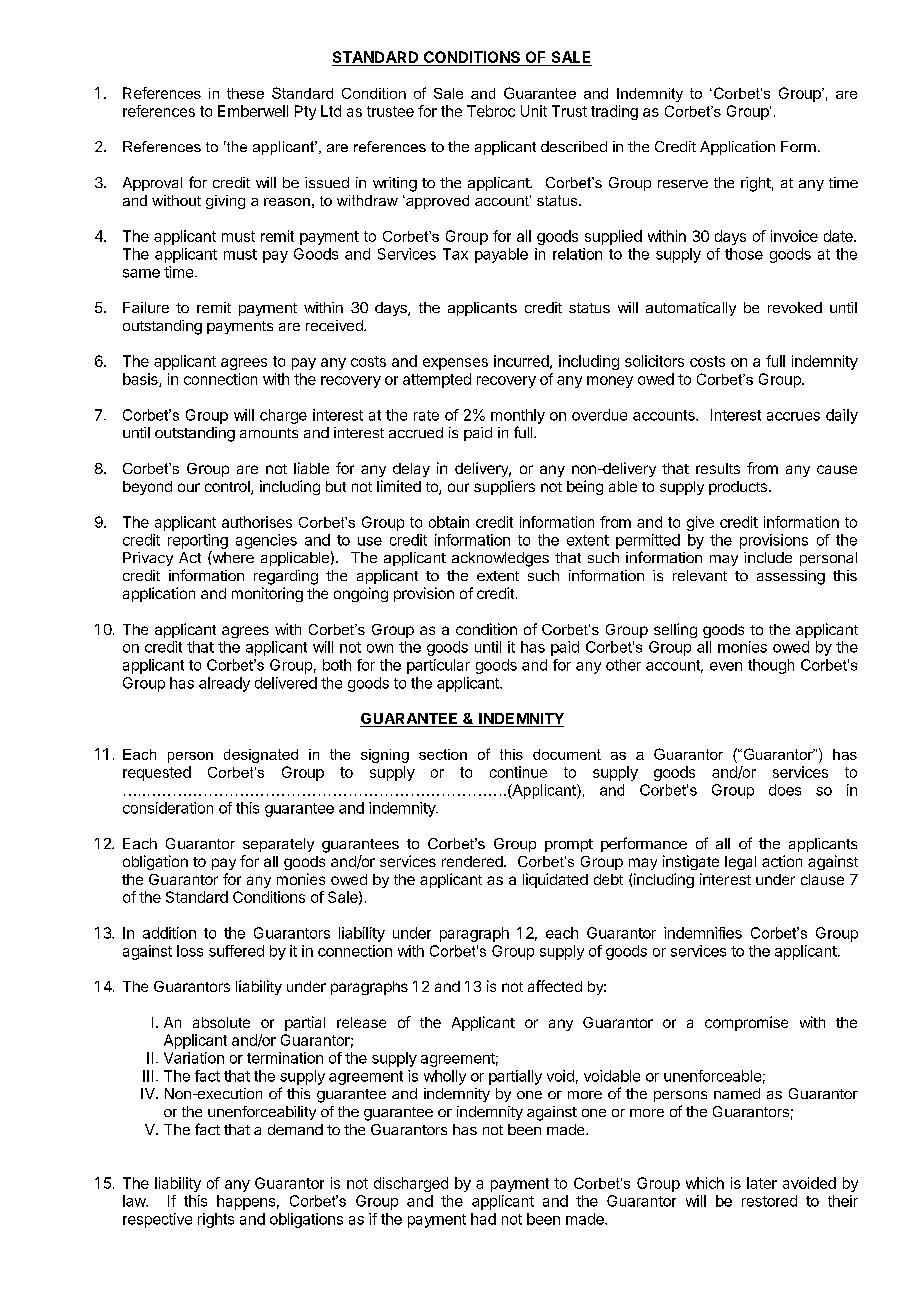 The width and height of the image is (924, 1308). I want to click on designated, so click(261, 756).
